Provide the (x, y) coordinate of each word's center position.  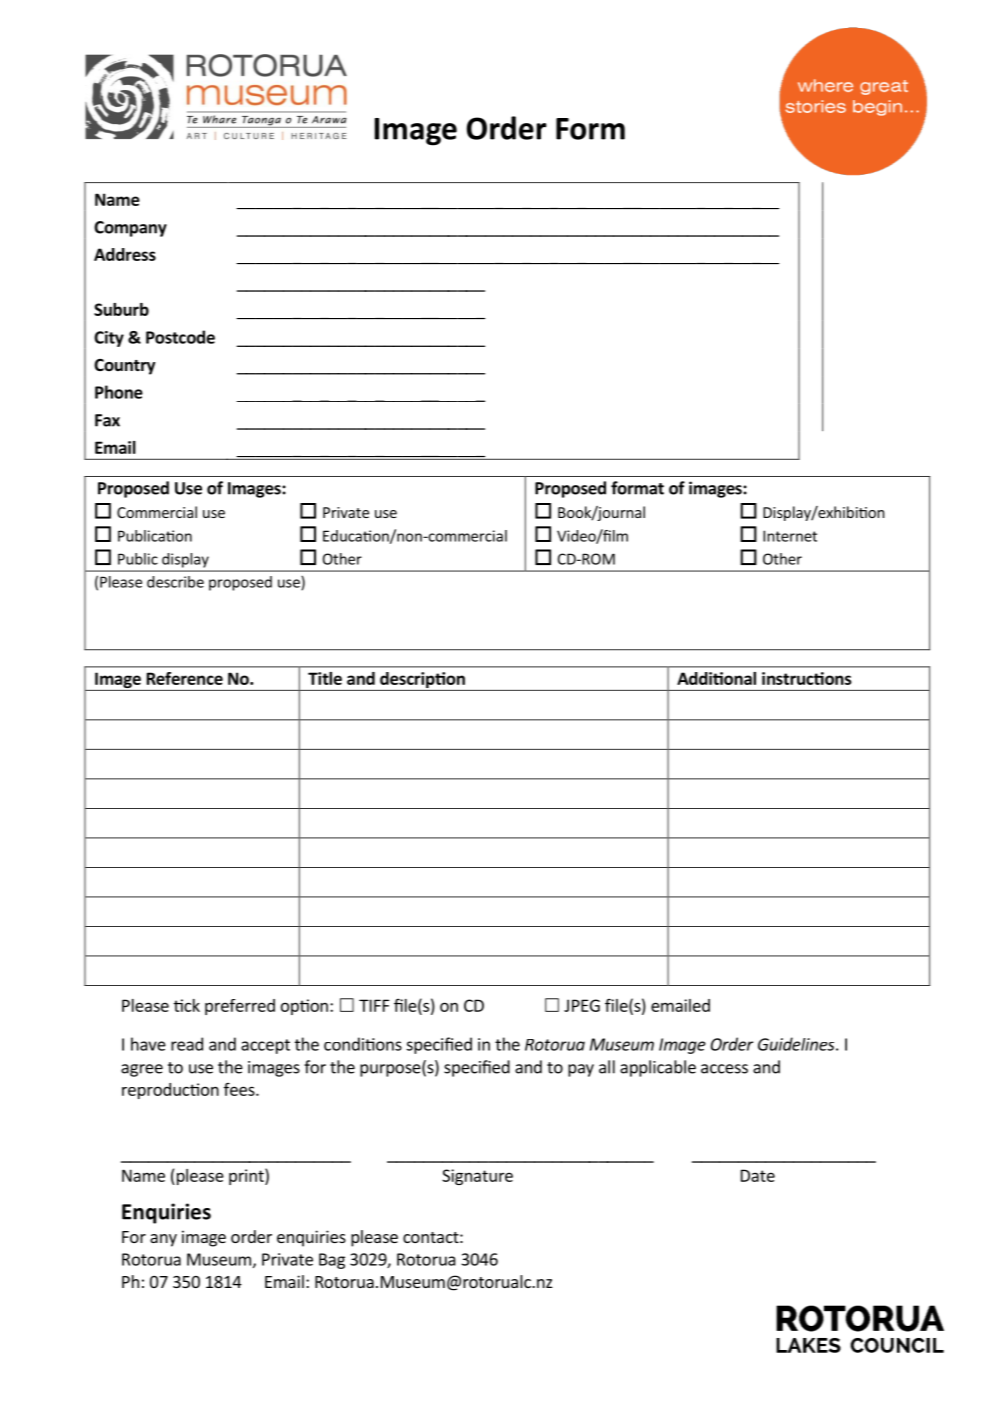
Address (125, 254)
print (247, 1176)
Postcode (180, 337)
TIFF (374, 1005)
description (422, 681)
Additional (716, 678)
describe (175, 582)
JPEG (582, 1005)
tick (187, 1005)
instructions (807, 678)
